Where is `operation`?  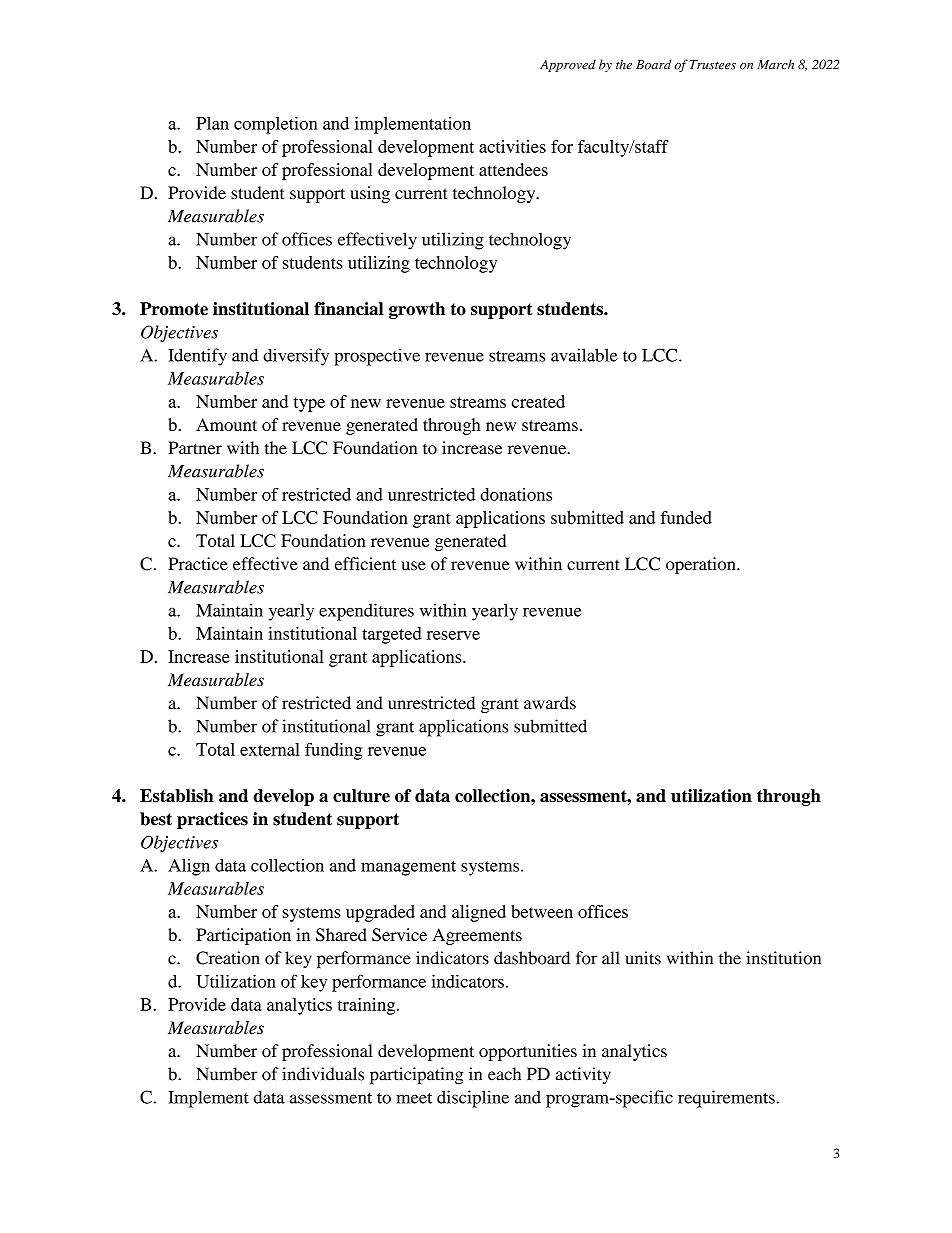
operation is located at coordinates (702, 565).
